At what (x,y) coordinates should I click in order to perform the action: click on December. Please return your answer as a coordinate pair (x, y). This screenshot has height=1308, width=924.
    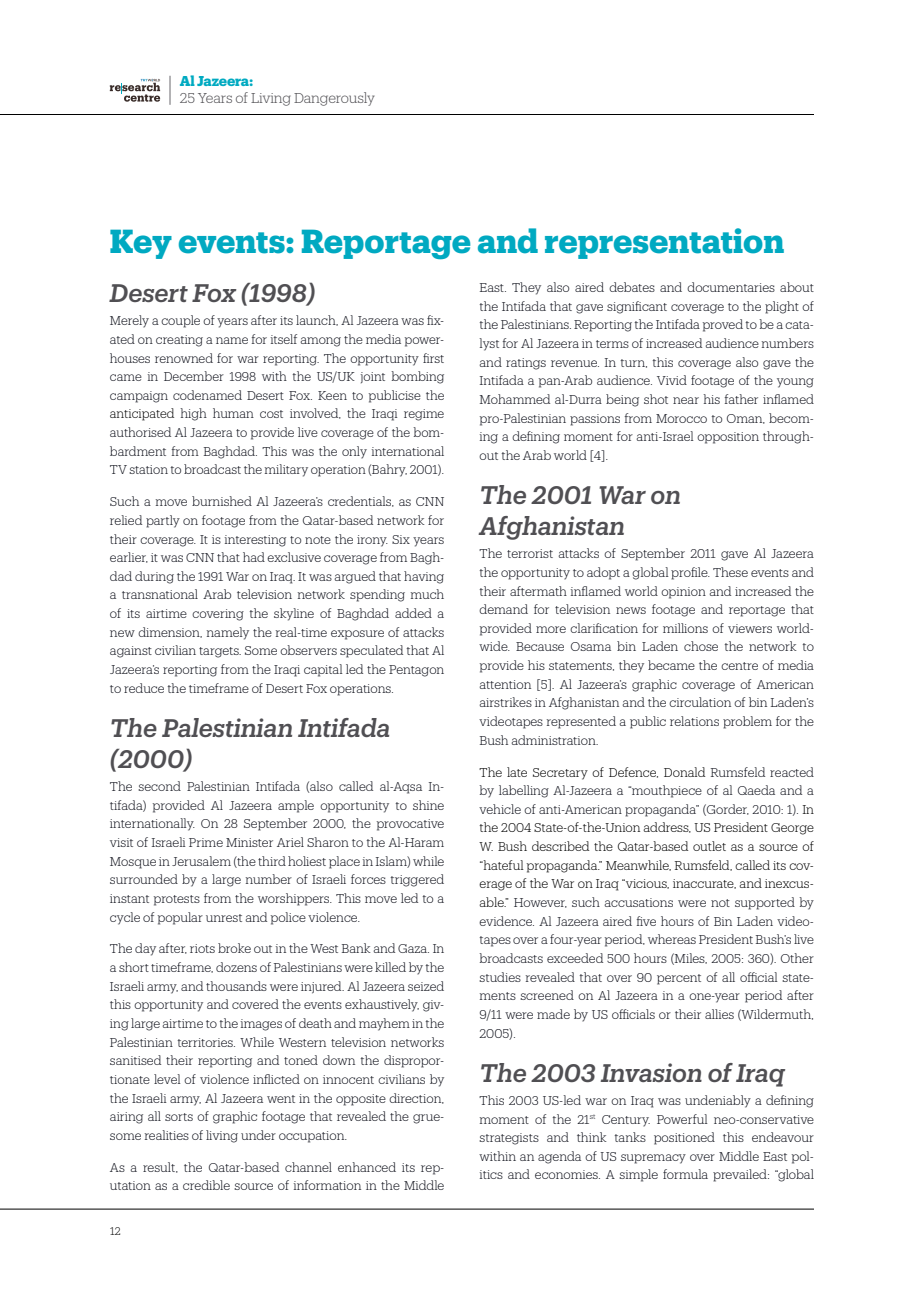
    Looking at the image, I should click on (194, 376).
